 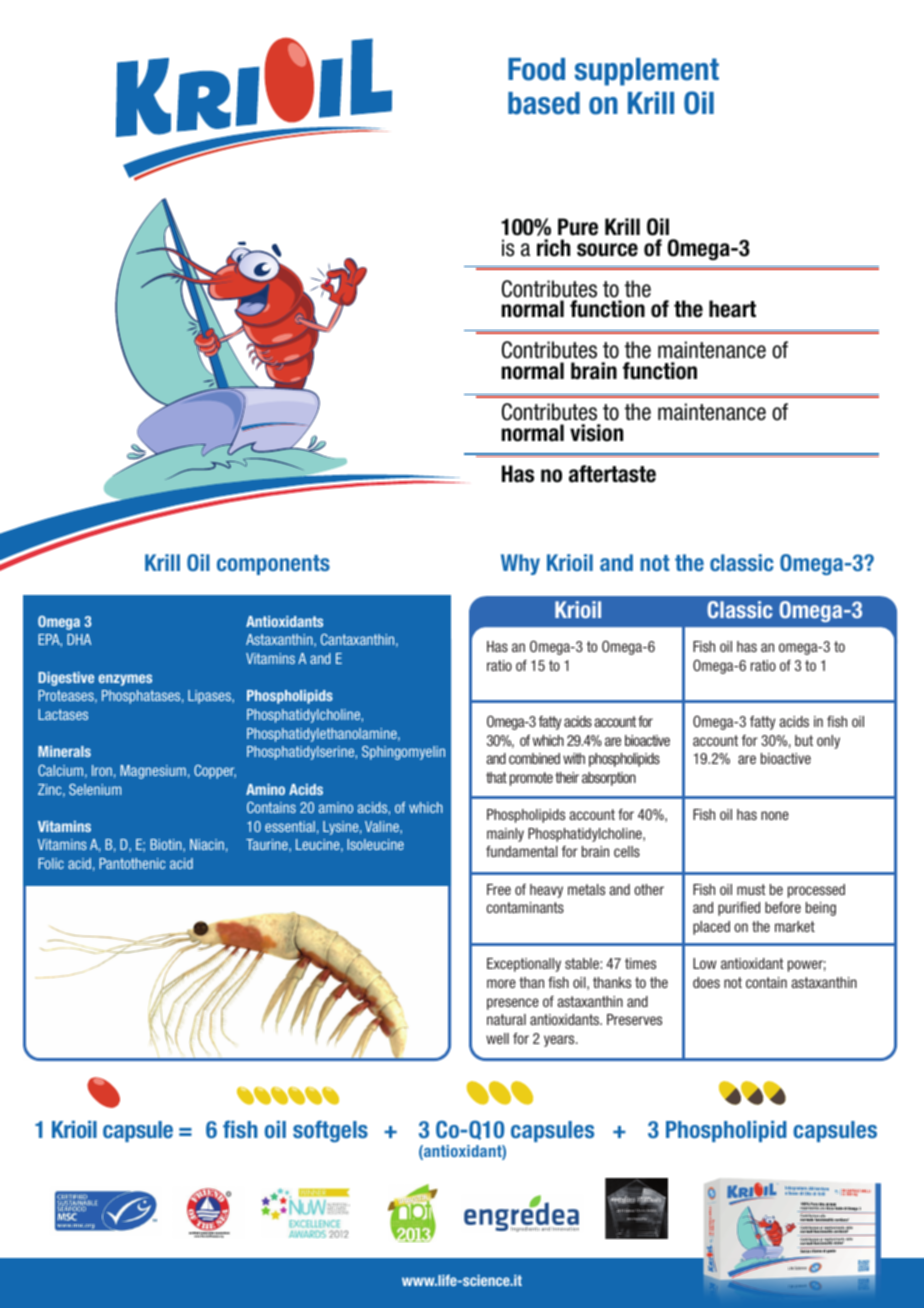 I want to click on mainly, so click(x=505, y=835).
